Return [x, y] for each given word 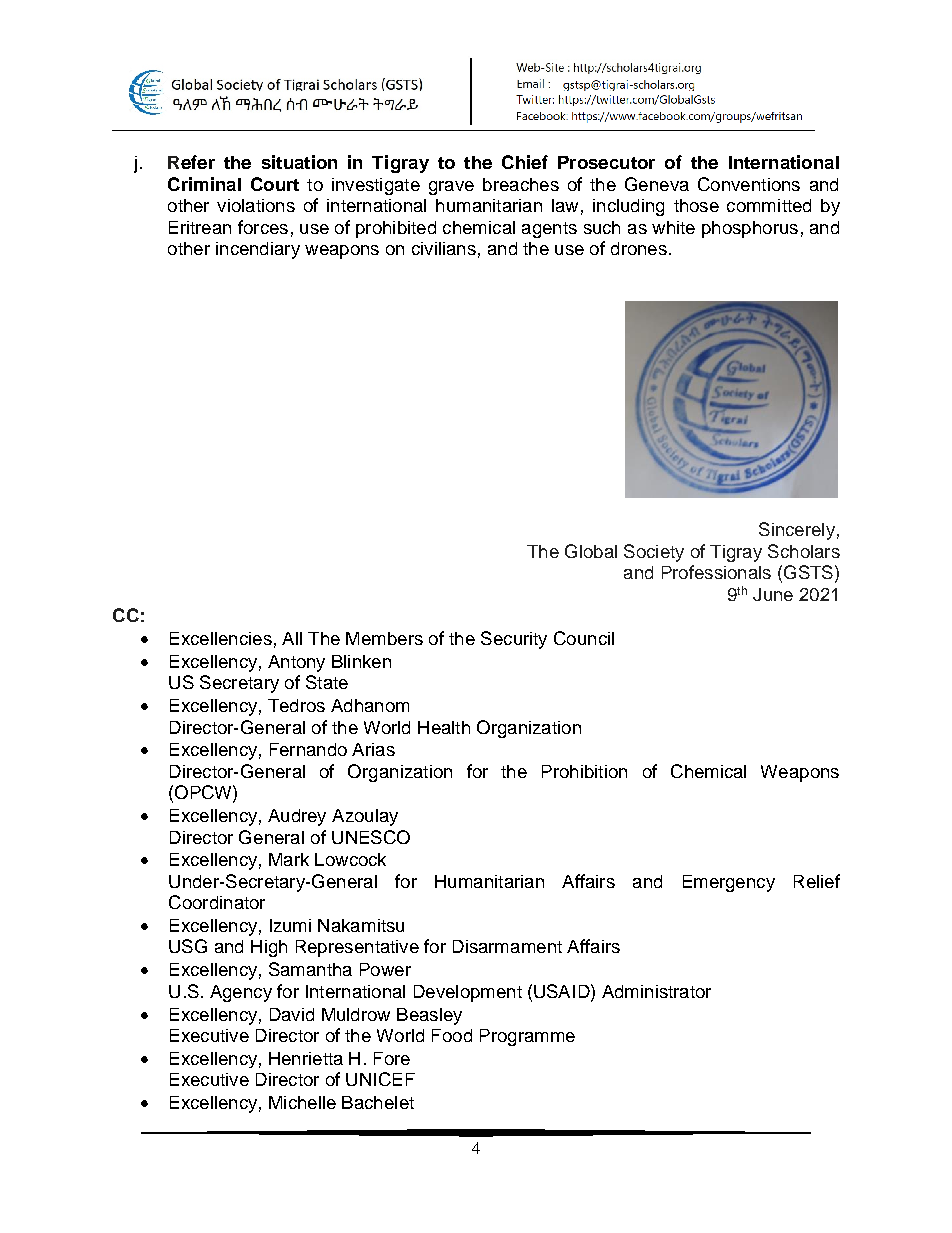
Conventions [749, 184]
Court [275, 184]
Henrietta [306, 1058]
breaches [521, 184]
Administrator [656, 991]
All [292, 638]
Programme [527, 1037]
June [773, 594]
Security [514, 640]
